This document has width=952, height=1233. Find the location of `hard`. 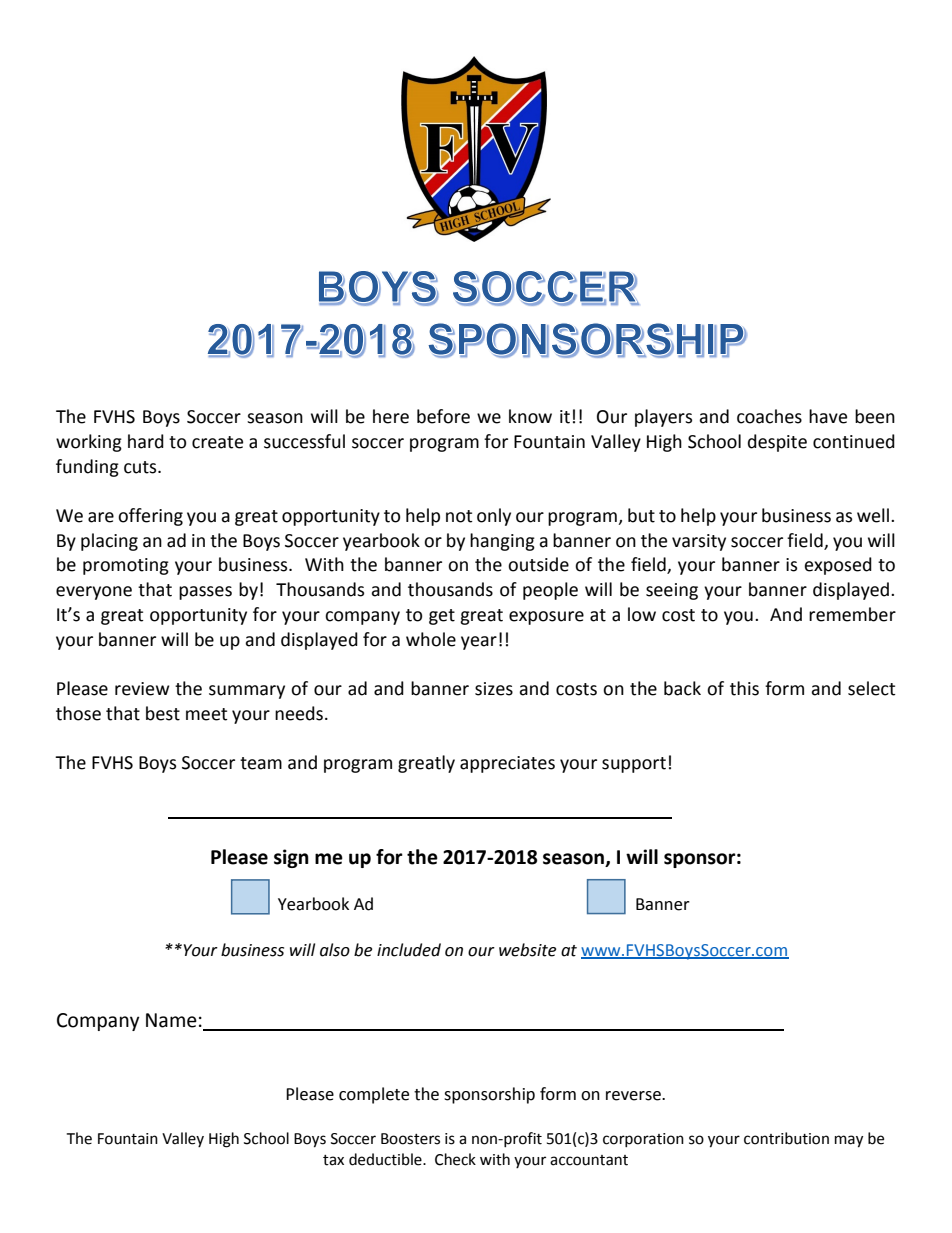

hard is located at coordinates (146, 441).
